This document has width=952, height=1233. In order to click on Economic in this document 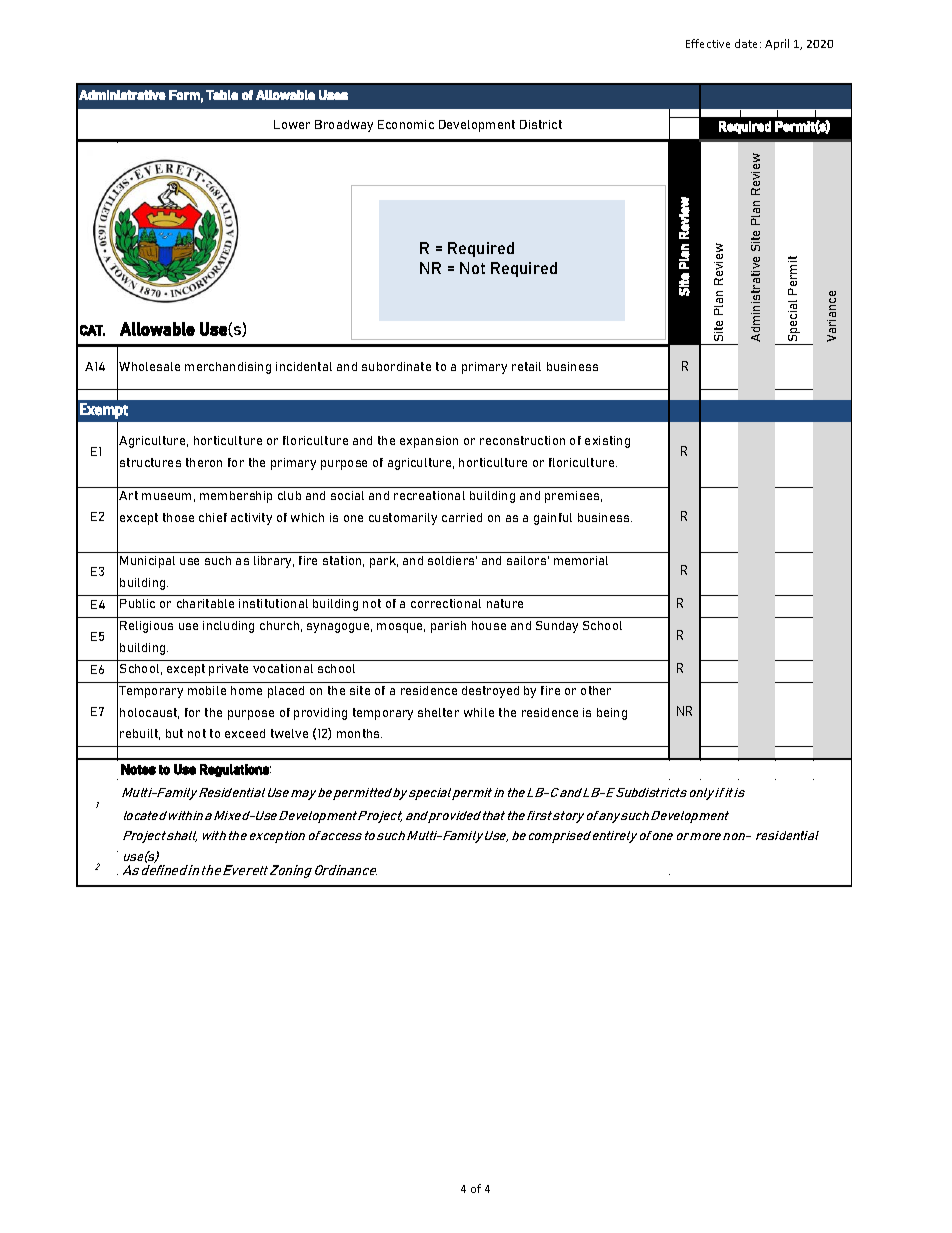, I will do `click(406, 124)`.
